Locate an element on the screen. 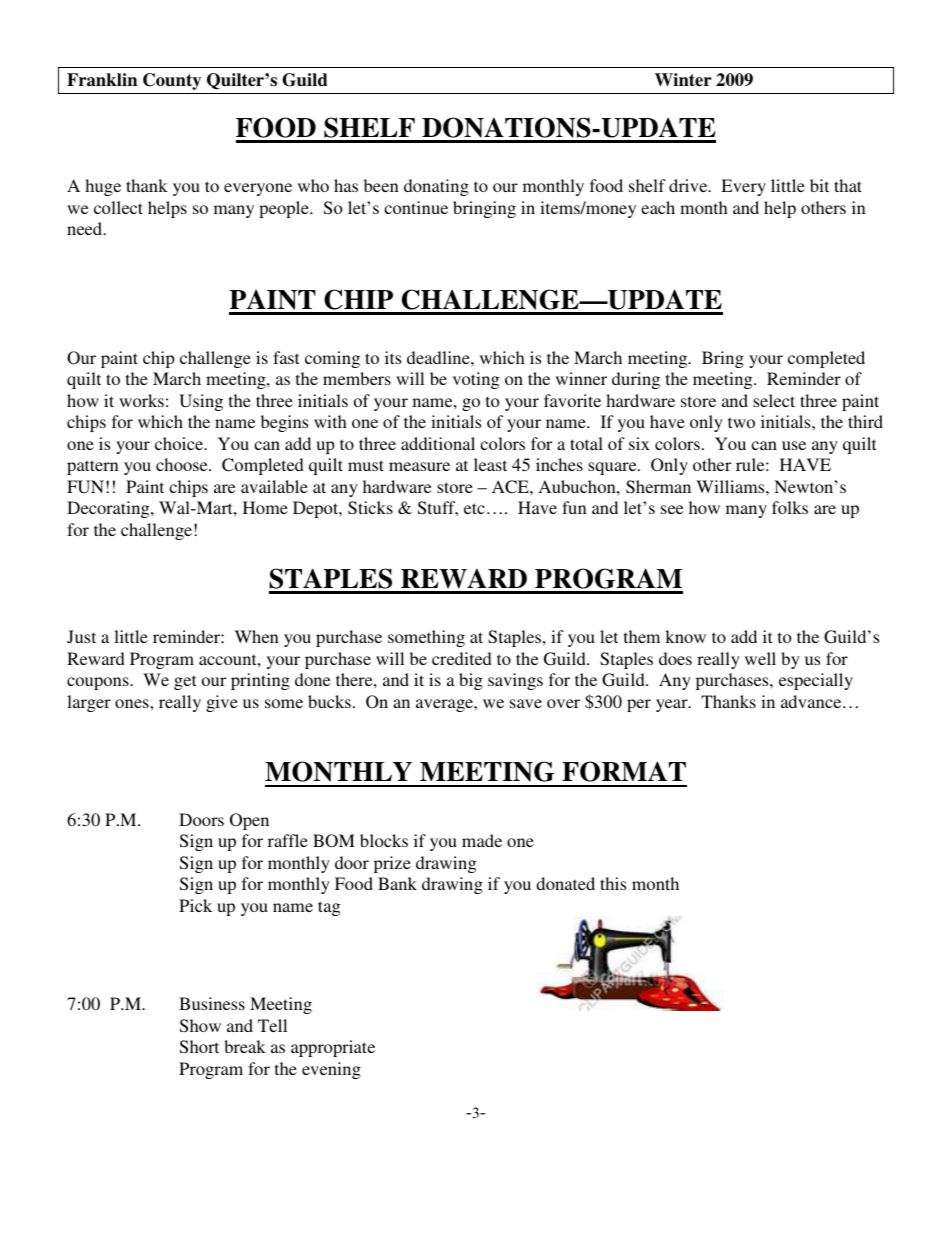  two is located at coordinates (741, 422).
